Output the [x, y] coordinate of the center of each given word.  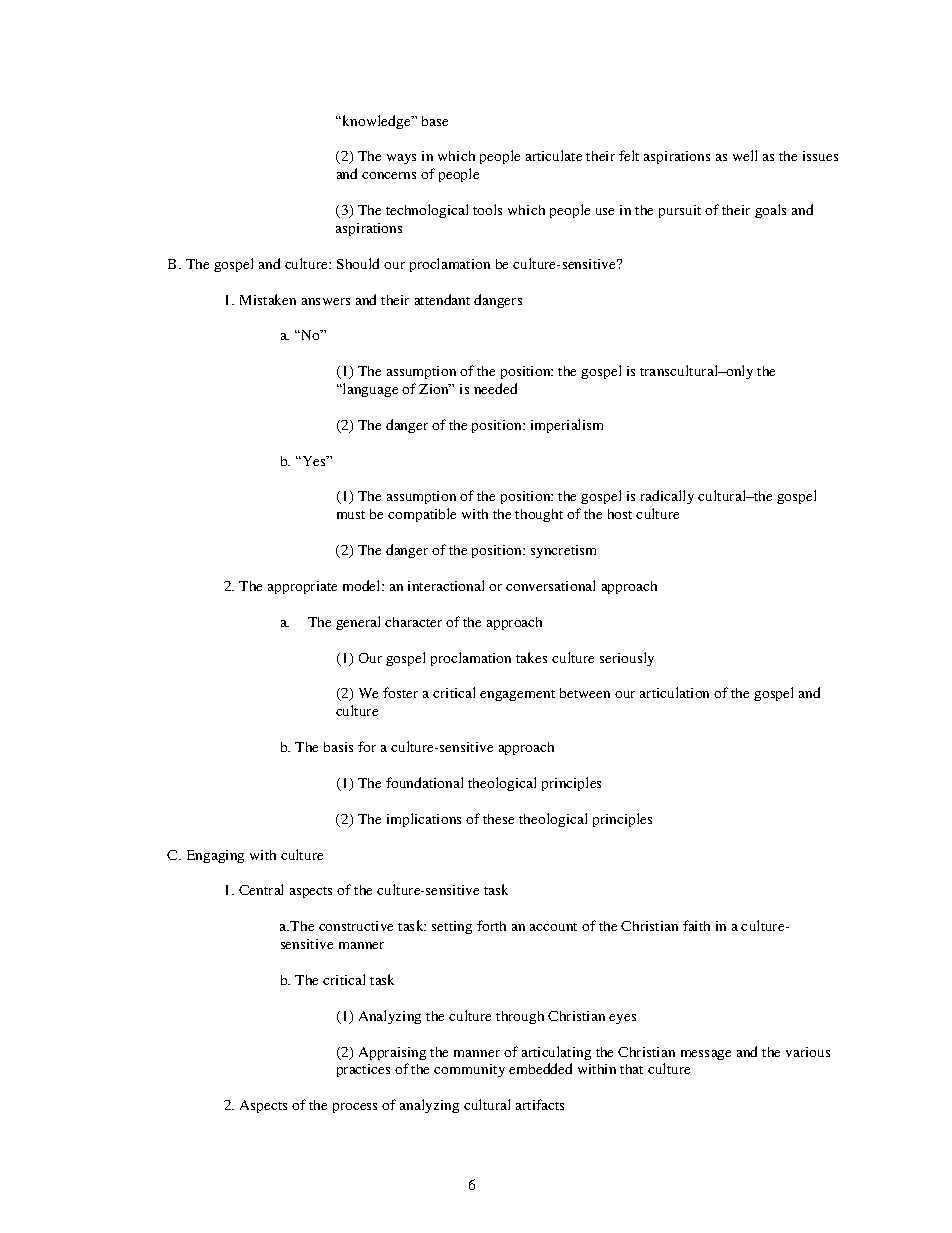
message [706, 1055]
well [745, 155]
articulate [554, 155]
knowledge [378, 122]
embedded [540, 1068]
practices [363, 1070]
